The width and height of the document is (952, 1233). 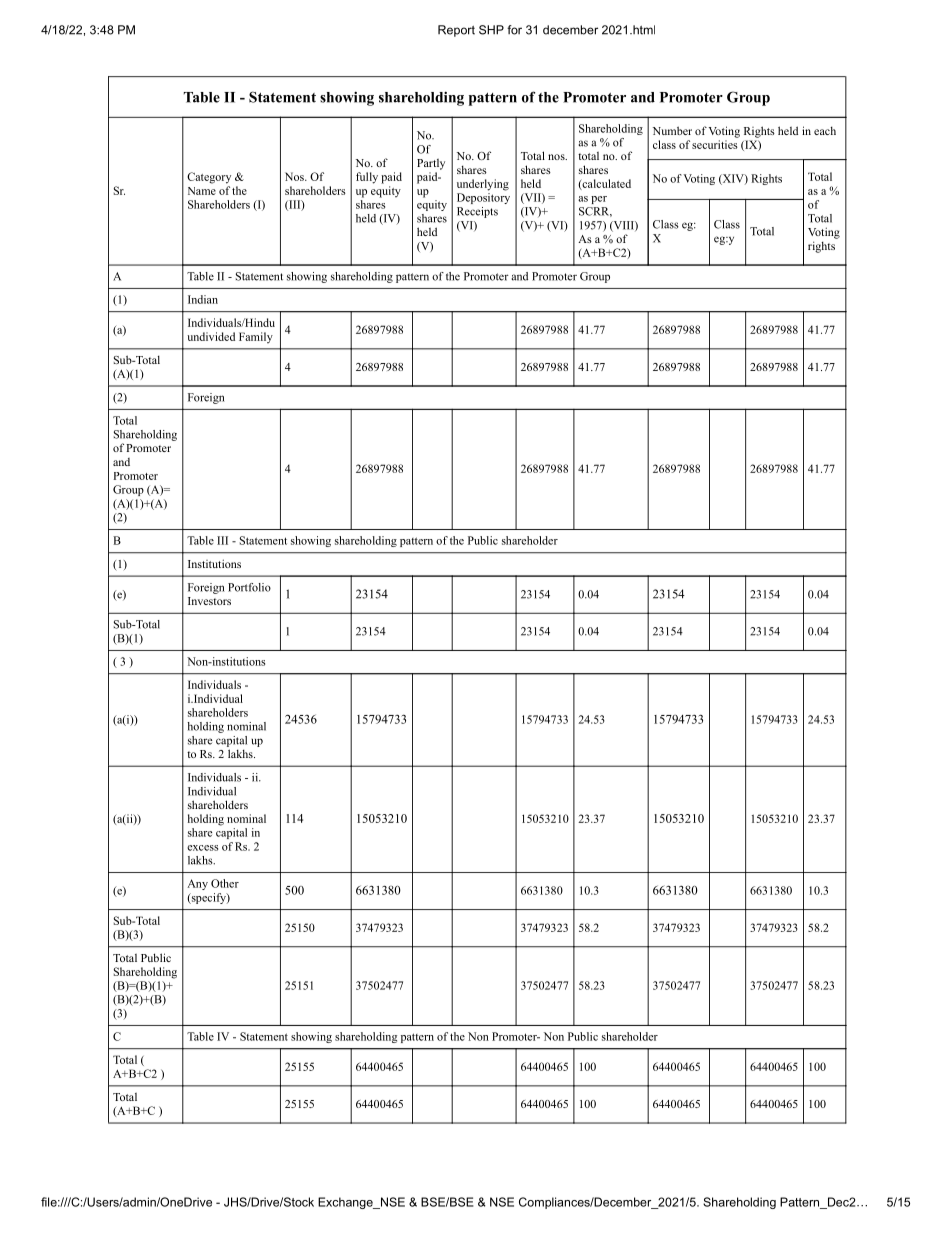 What do you see at coordinates (825, 130) in the document?
I see `each` at bounding box center [825, 130].
